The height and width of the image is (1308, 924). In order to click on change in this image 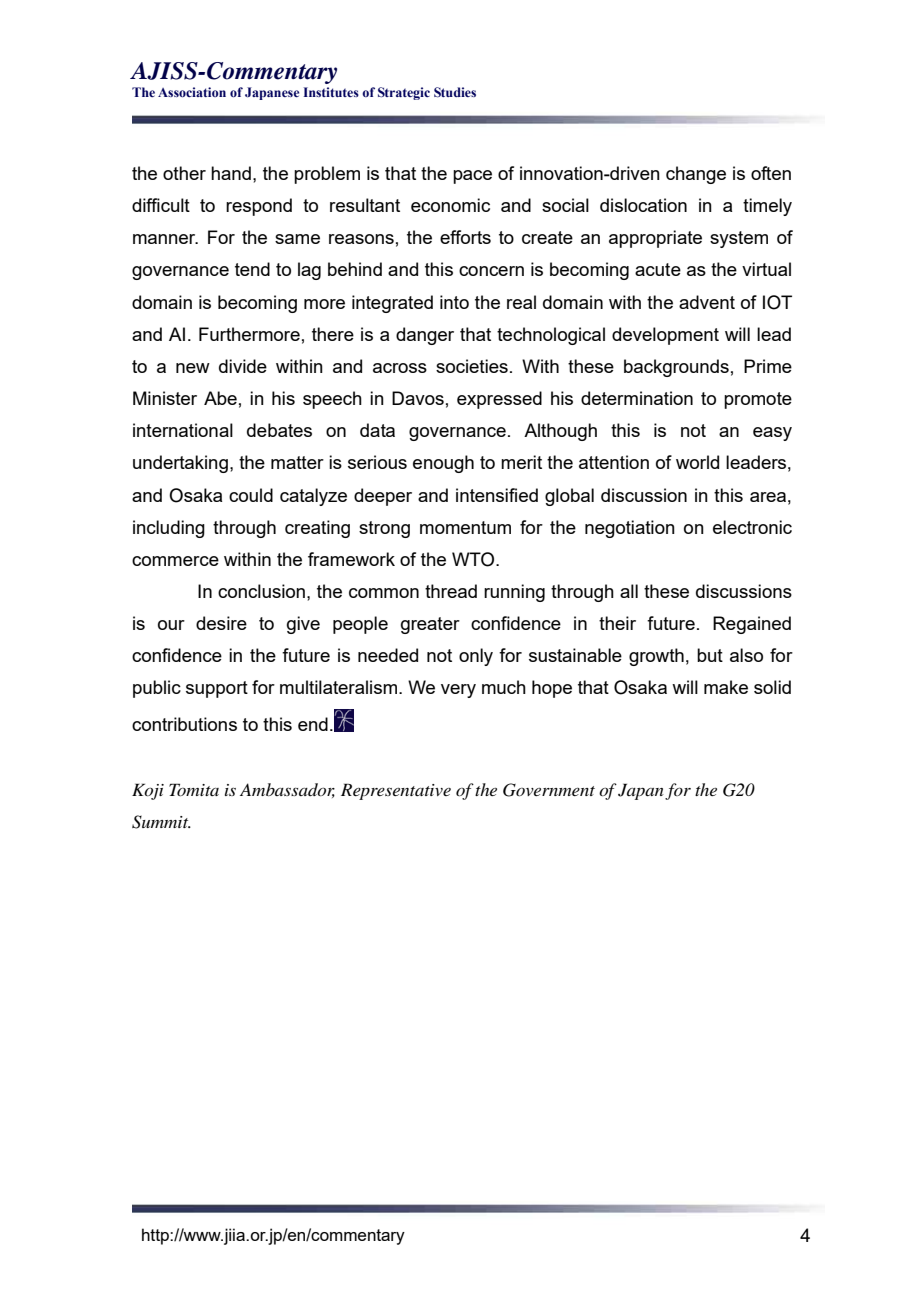, I will do `click(696, 175)`.
